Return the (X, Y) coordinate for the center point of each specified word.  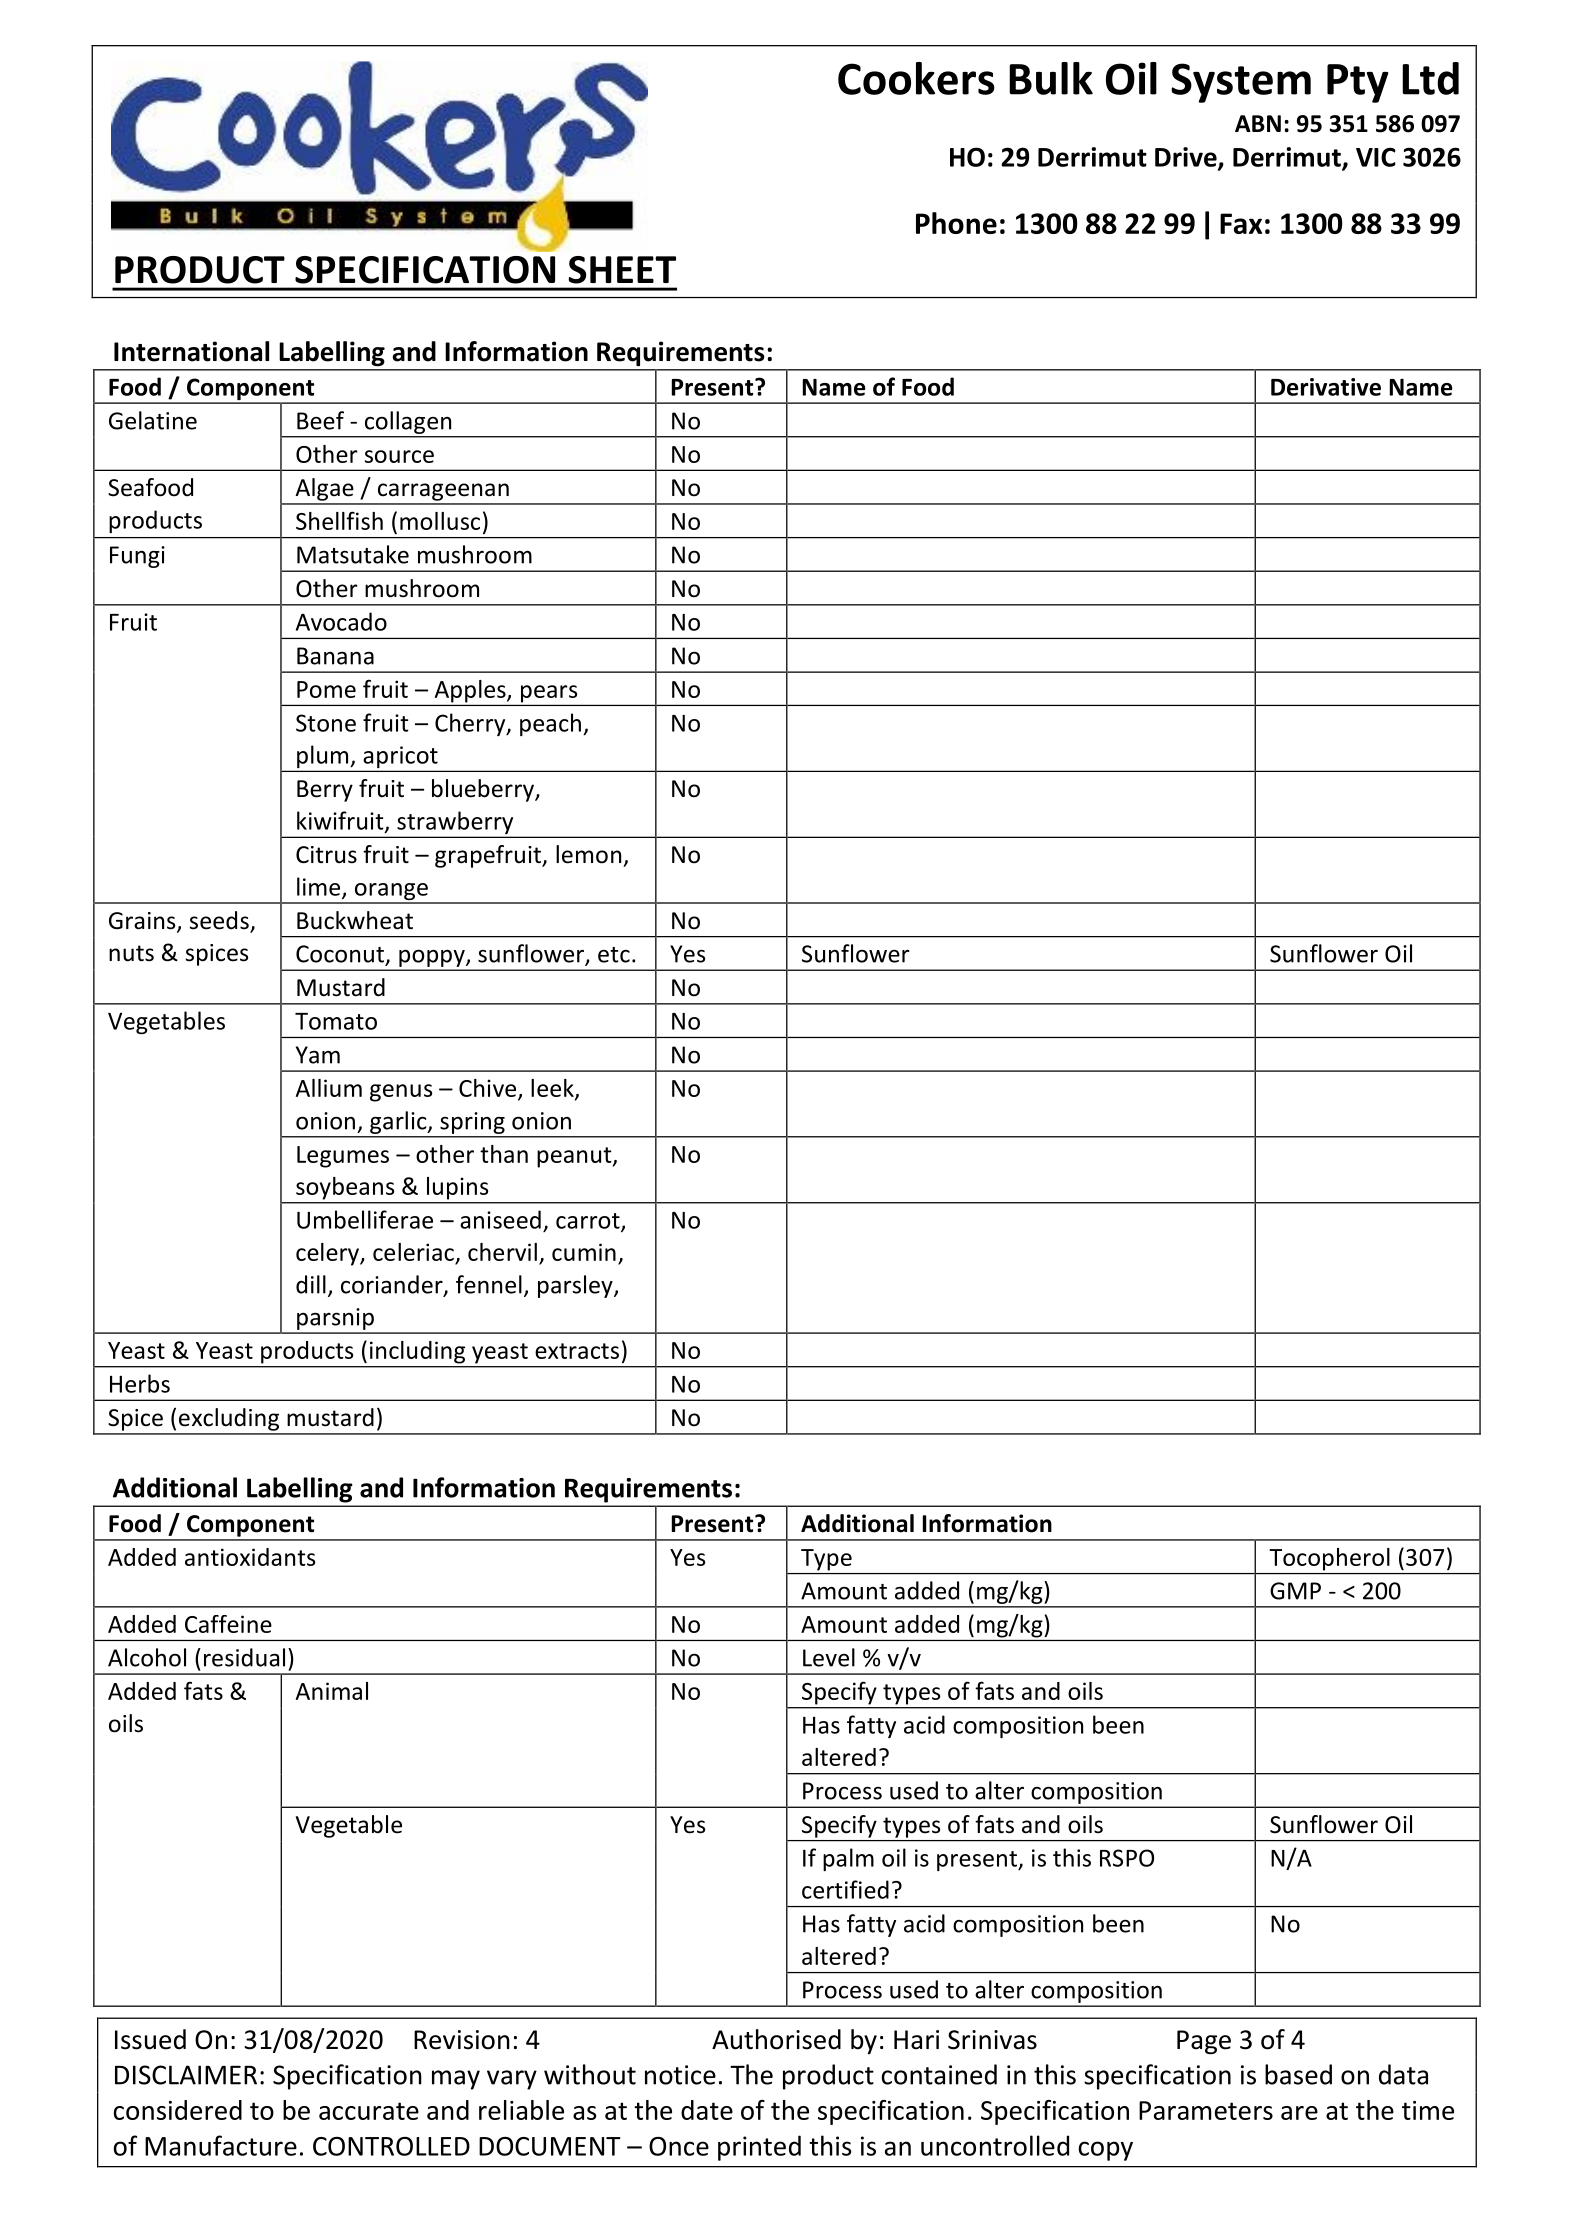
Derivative (1326, 387)
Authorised (776, 2039)
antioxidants (250, 1557)
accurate (369, 2111)
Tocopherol (1330, 1559)
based (1298, 2074)
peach (550, 724)
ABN (1258, 123)
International (191, 351)
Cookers (916, 78)
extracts (577, 1351)
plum (323, 758)
